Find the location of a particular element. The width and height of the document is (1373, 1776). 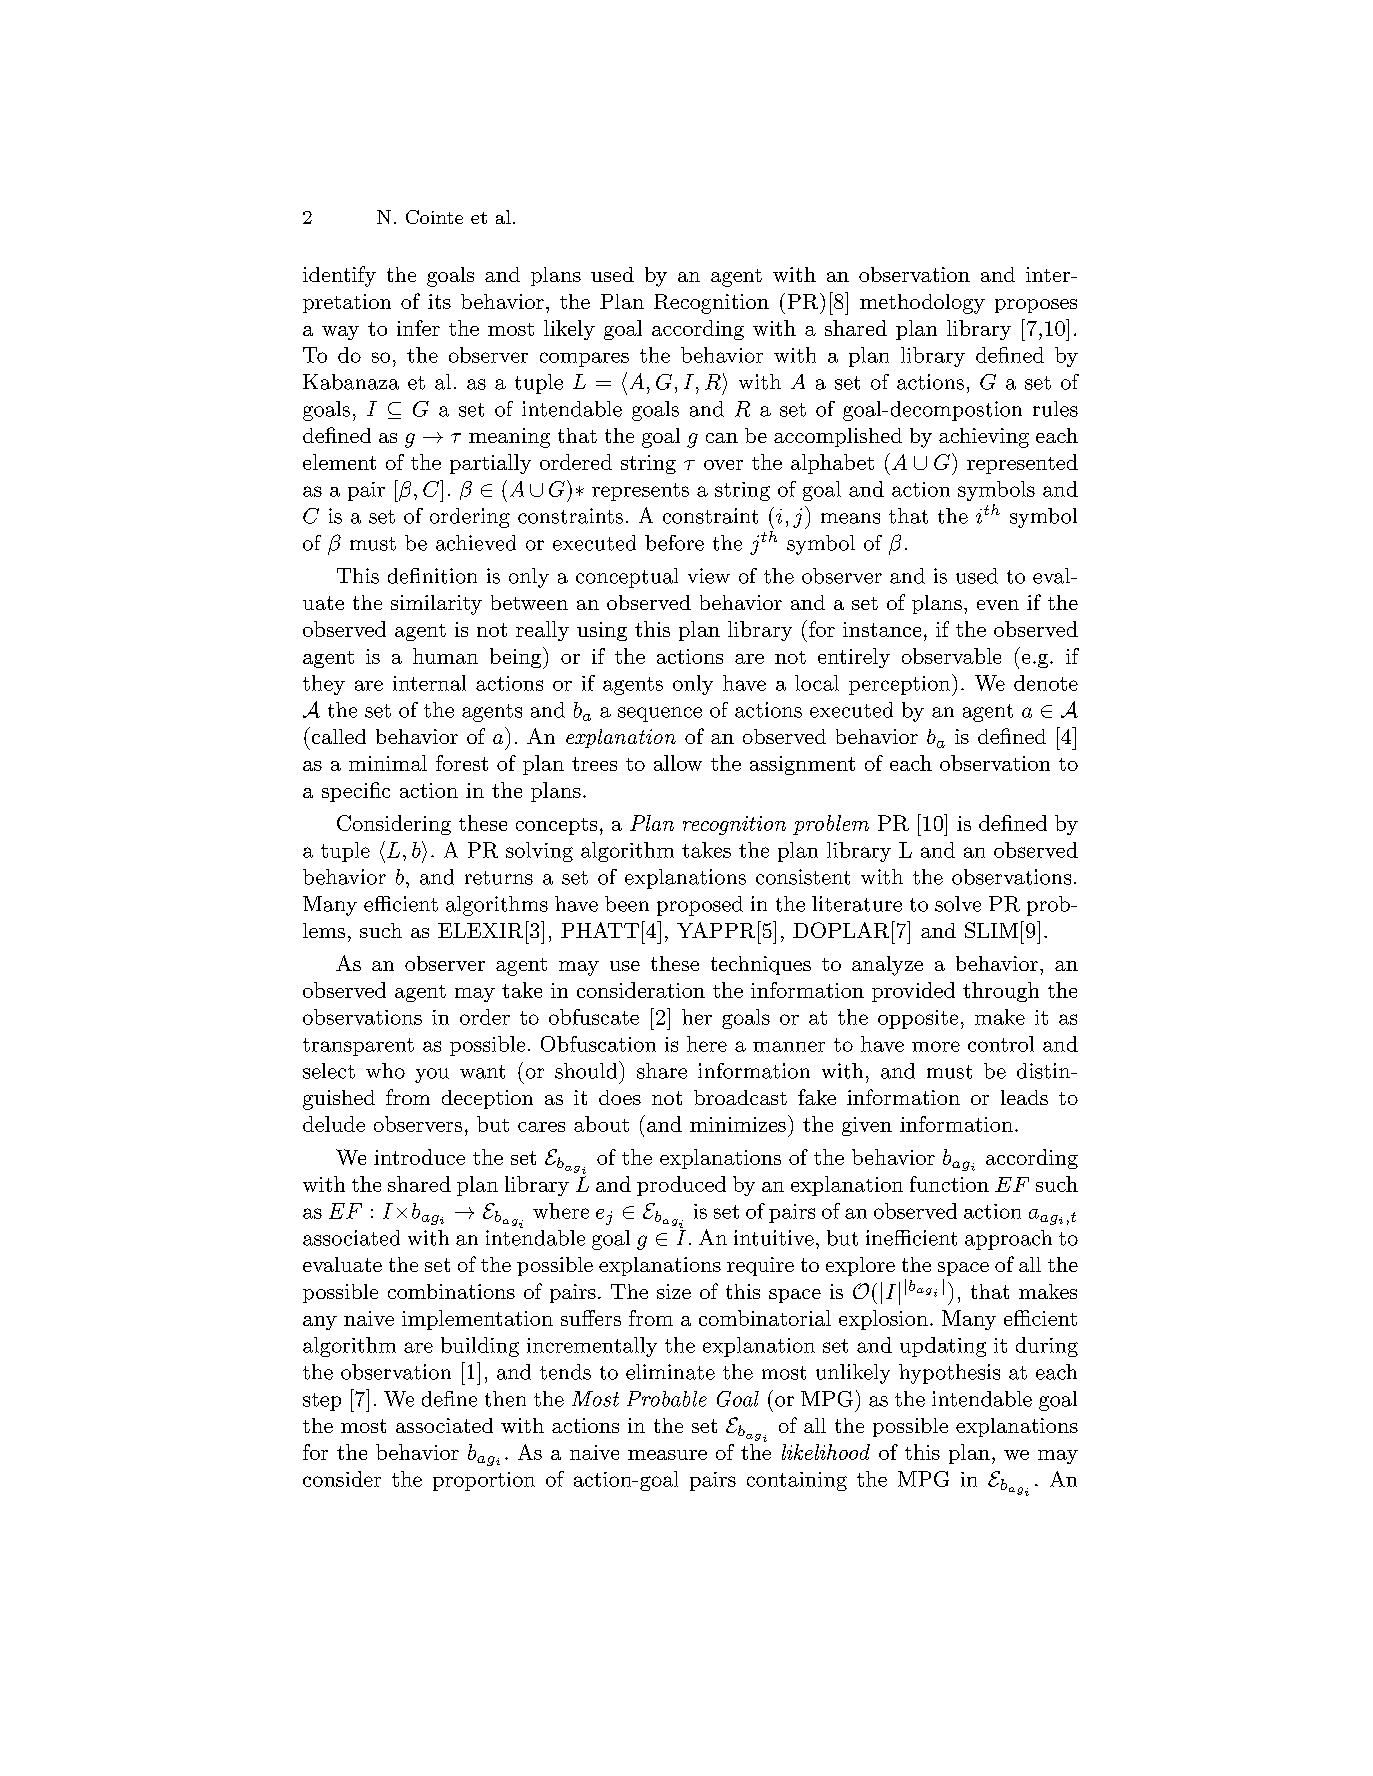

proposed is located at coordinates (700, 906).
